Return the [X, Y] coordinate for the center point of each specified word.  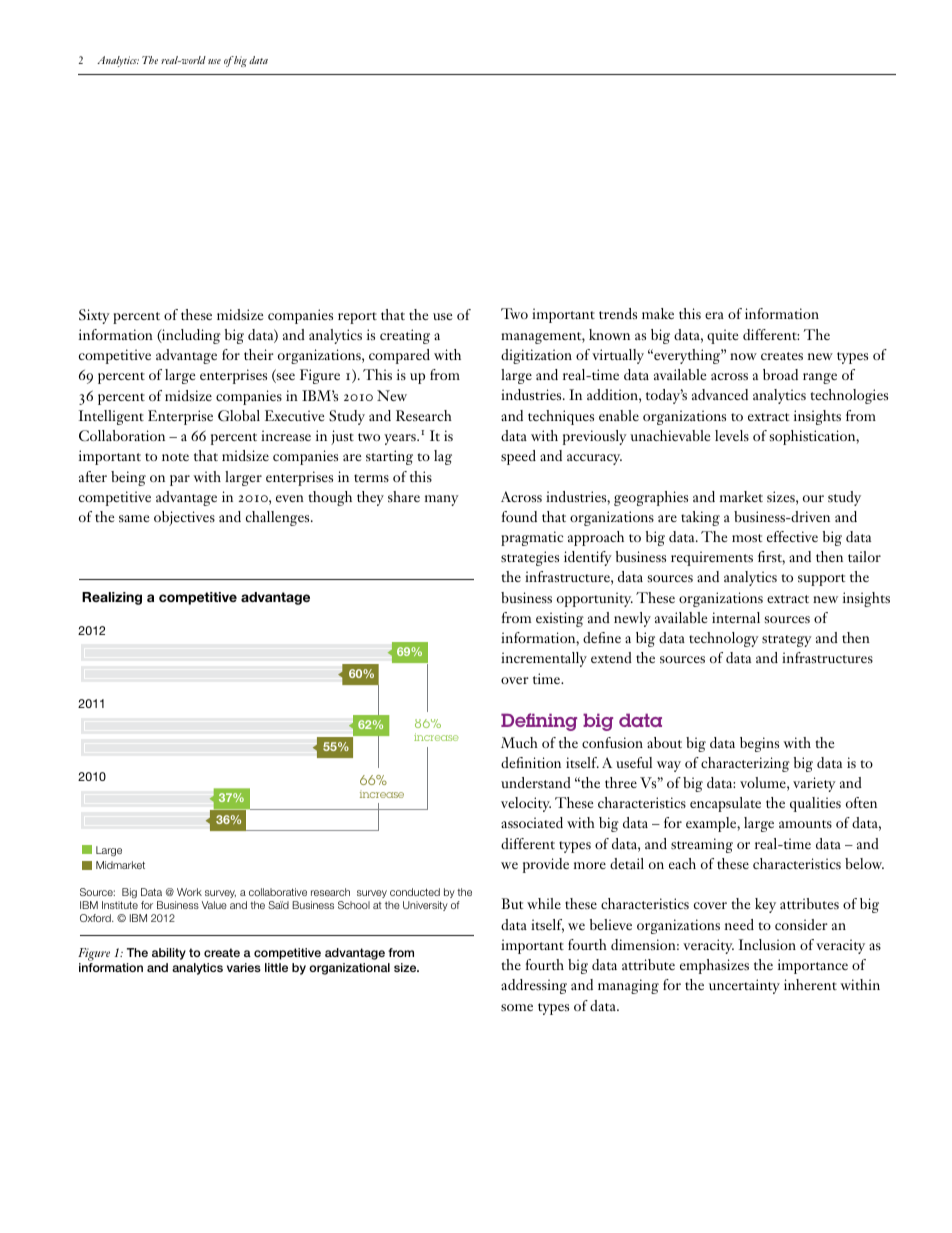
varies [244, 967]
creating [405, 336]
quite [722, 336]
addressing [534, 986]
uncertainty [744, 986]
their [259, 354]
